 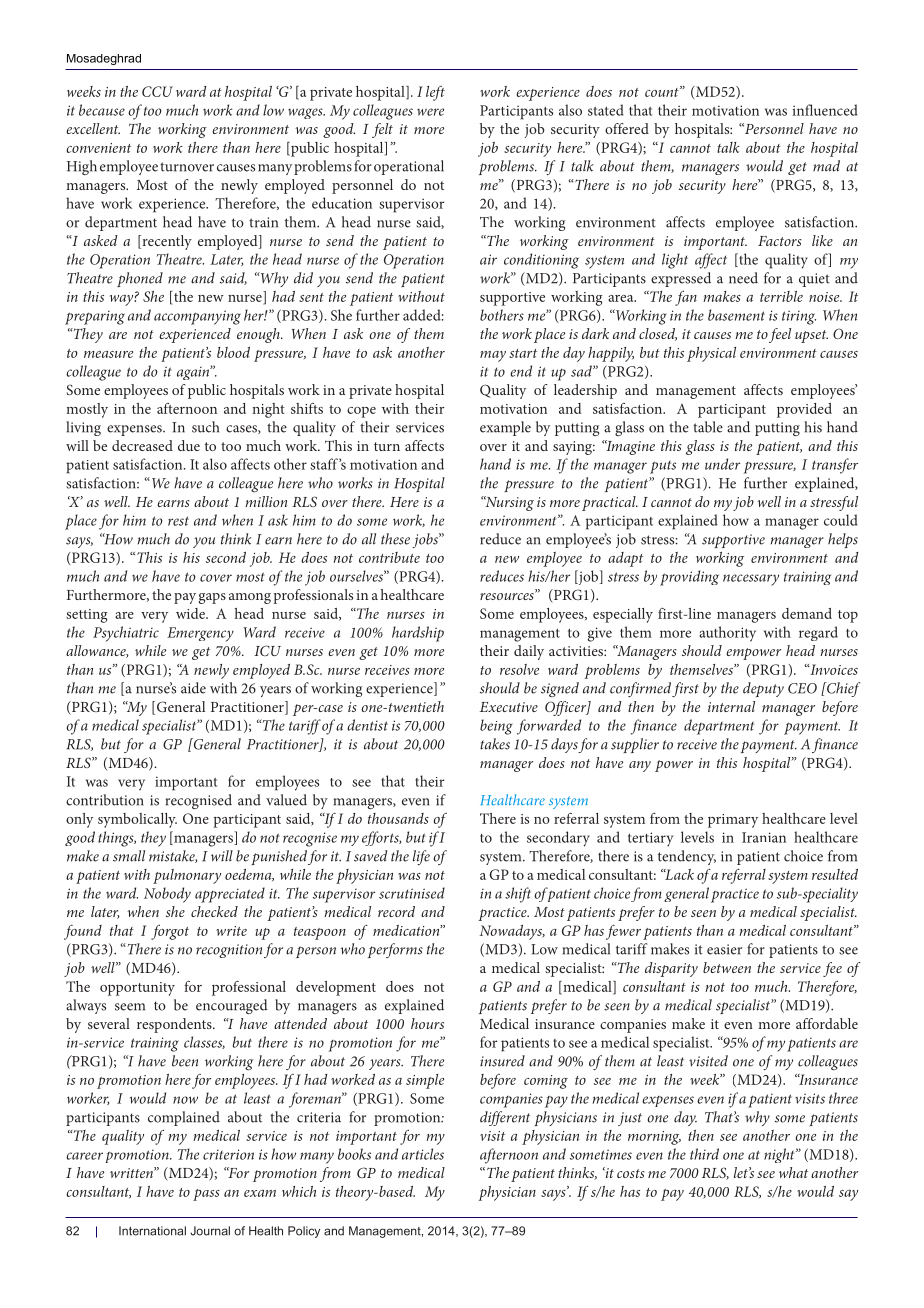 I want to click on pass, so click(x=206, y=1195).
